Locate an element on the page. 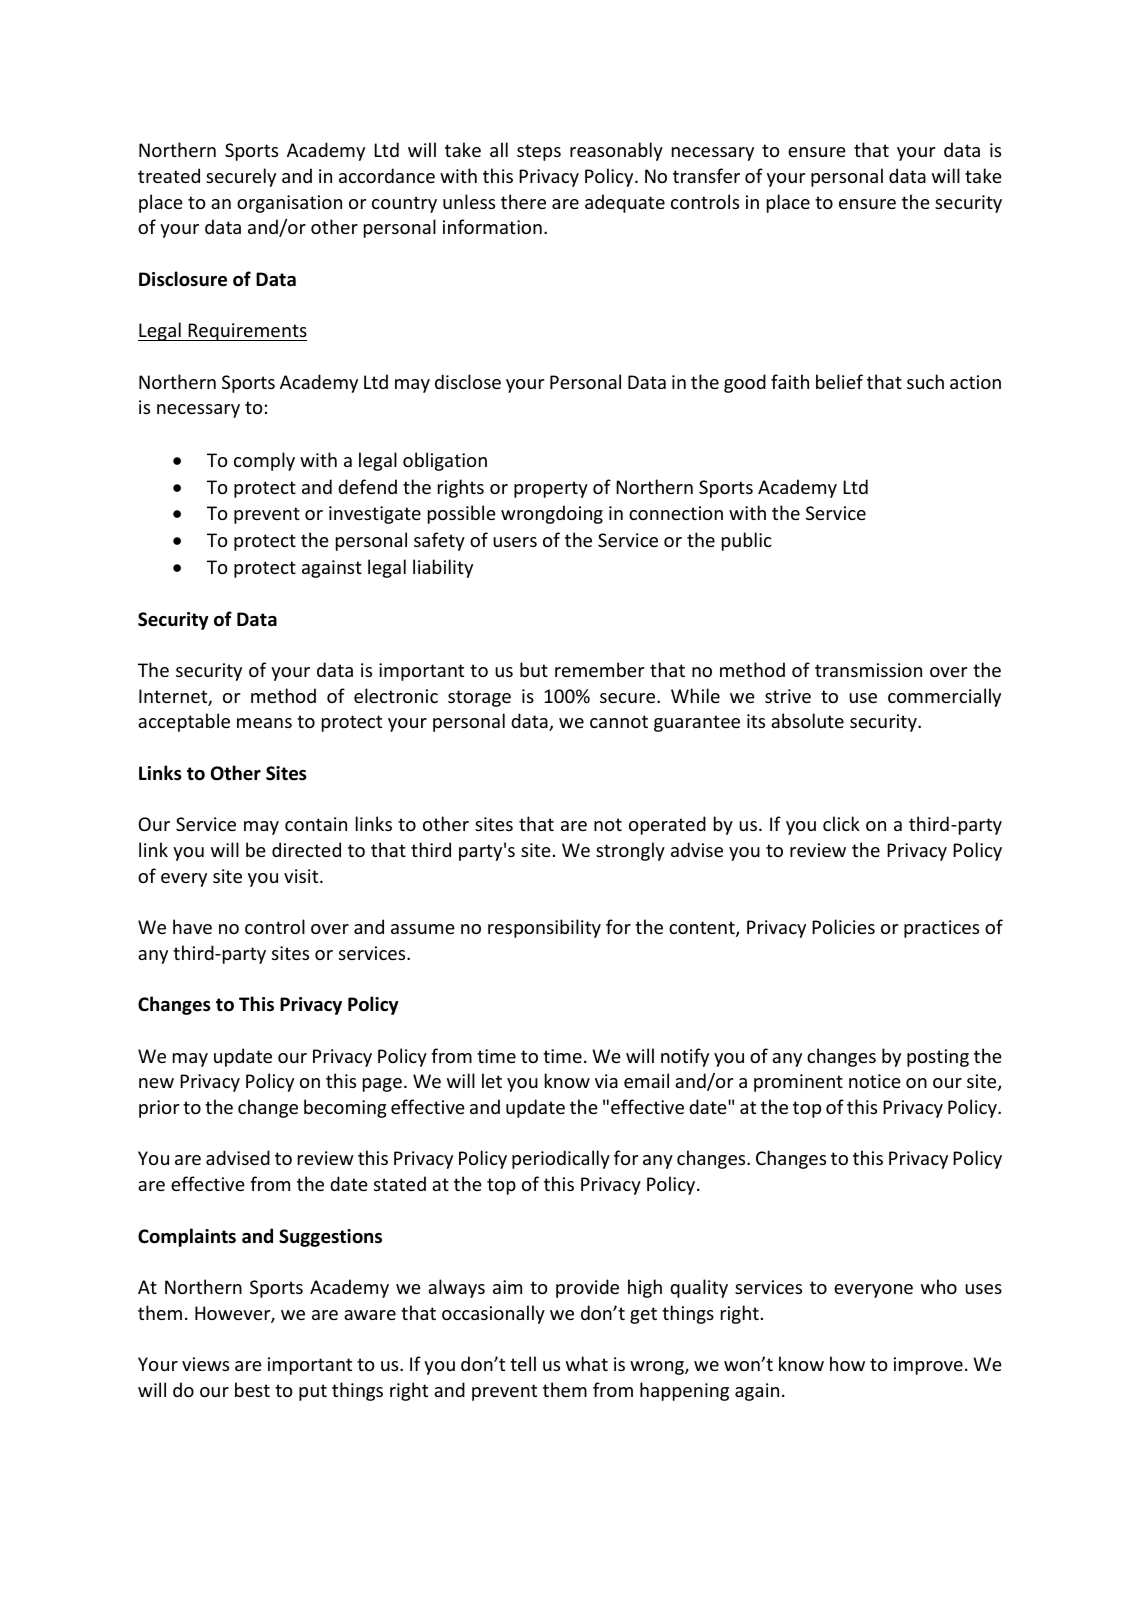  responsibility is located at coordinates (544, 928).
